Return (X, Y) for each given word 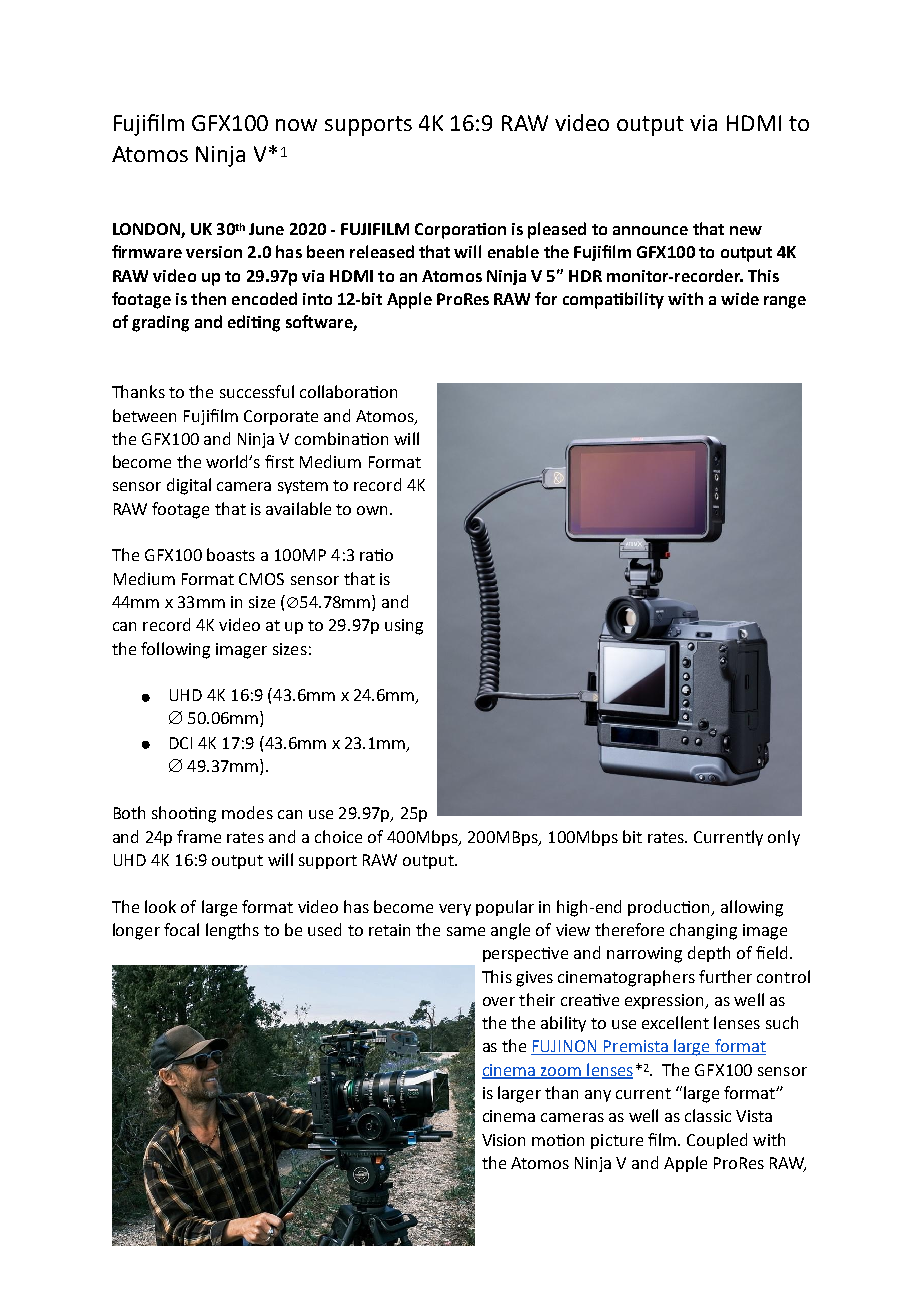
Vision (503, 1140)
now (296, 125)
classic (708, 1115)
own (374, 510)
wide (740, 298)
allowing (752, 908)
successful (257, 391)
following (175, 650)
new (746, 230)
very (455, 910)
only (784, 838)
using (404, 627)
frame (199, 836)
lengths (232, 931)
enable (513, 251)
